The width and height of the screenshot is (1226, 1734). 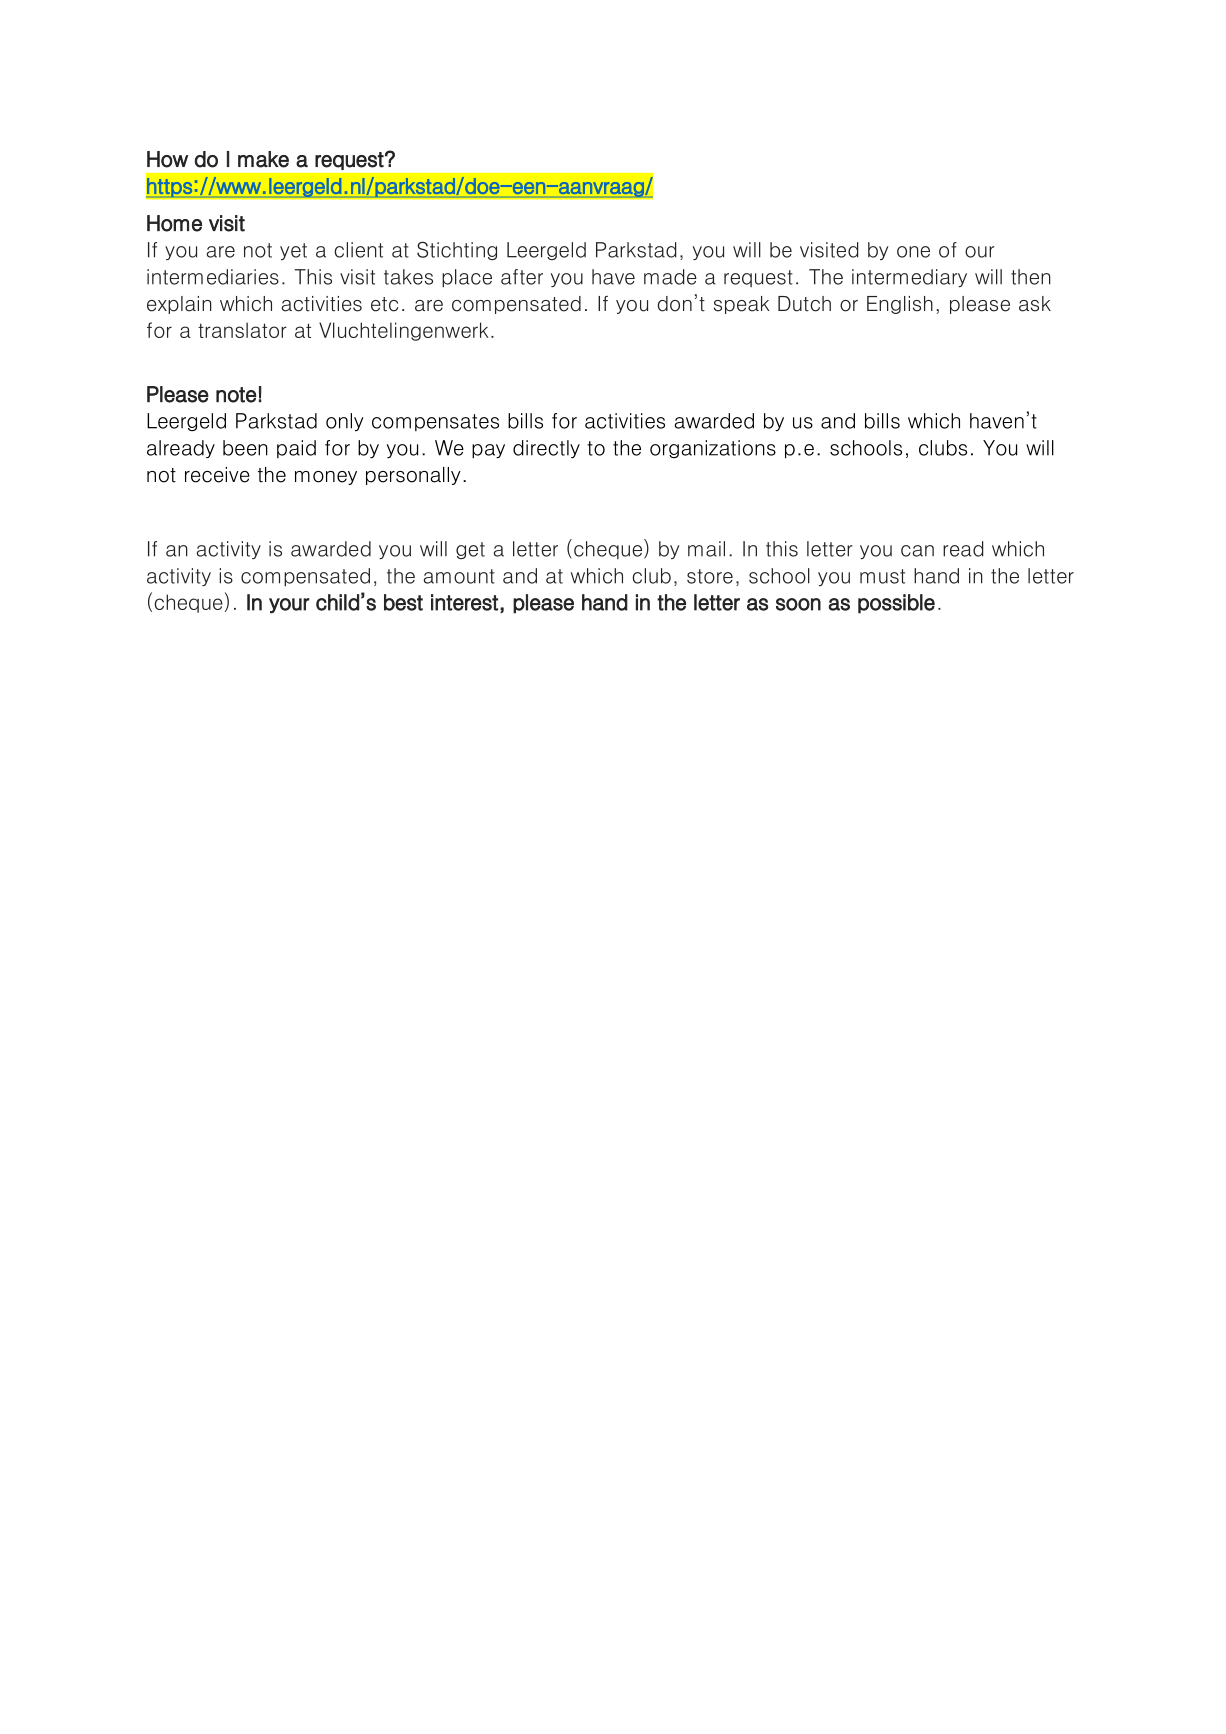 What do you see at coordinates (909, 278) in the screenshot?
I see `intermediary` at bounding box center [909, 278].
